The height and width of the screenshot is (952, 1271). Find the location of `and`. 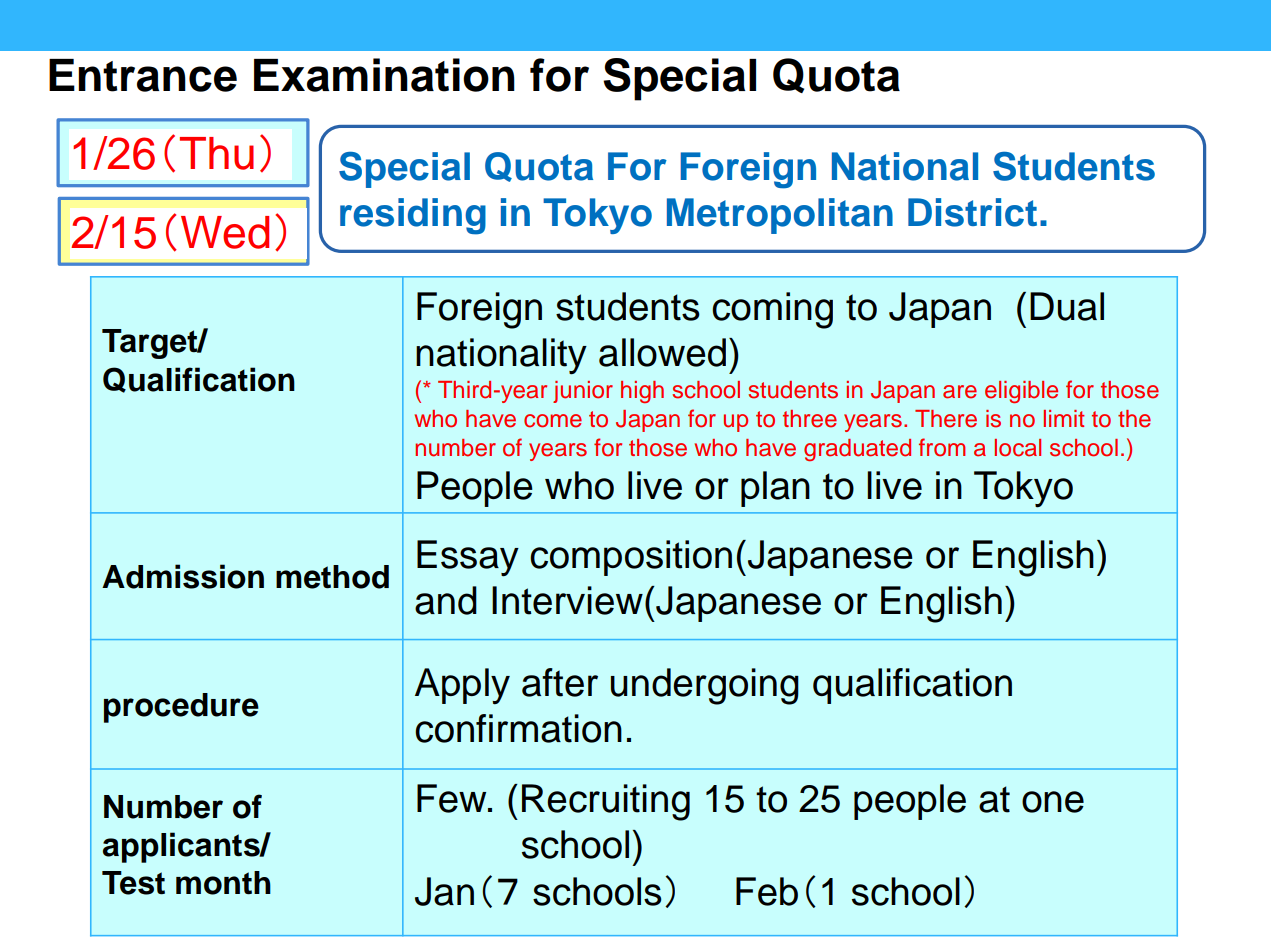

and is located at coordinates (446, 600).
